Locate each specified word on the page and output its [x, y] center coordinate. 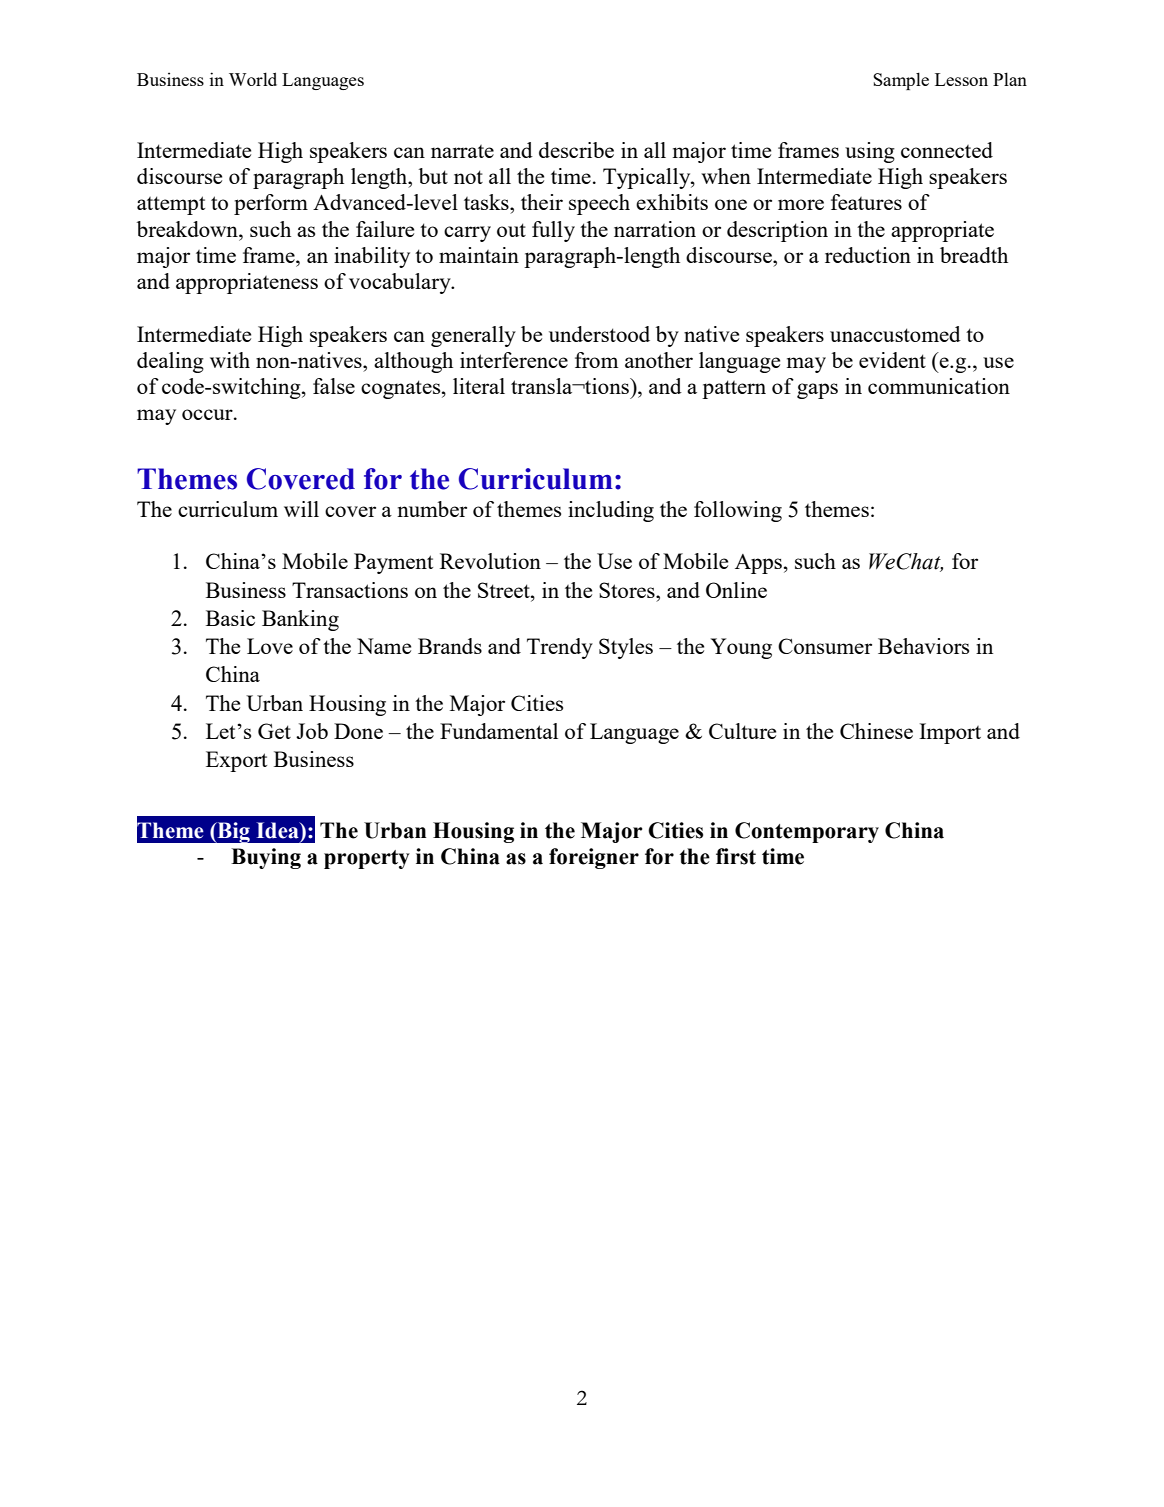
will [301, 509]
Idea [279, 830]
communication [939, 386]
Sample [901, 81]
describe [576, 150]
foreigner [594, 858]
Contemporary [807, 832]
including [611, 511]
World [253, 79]
